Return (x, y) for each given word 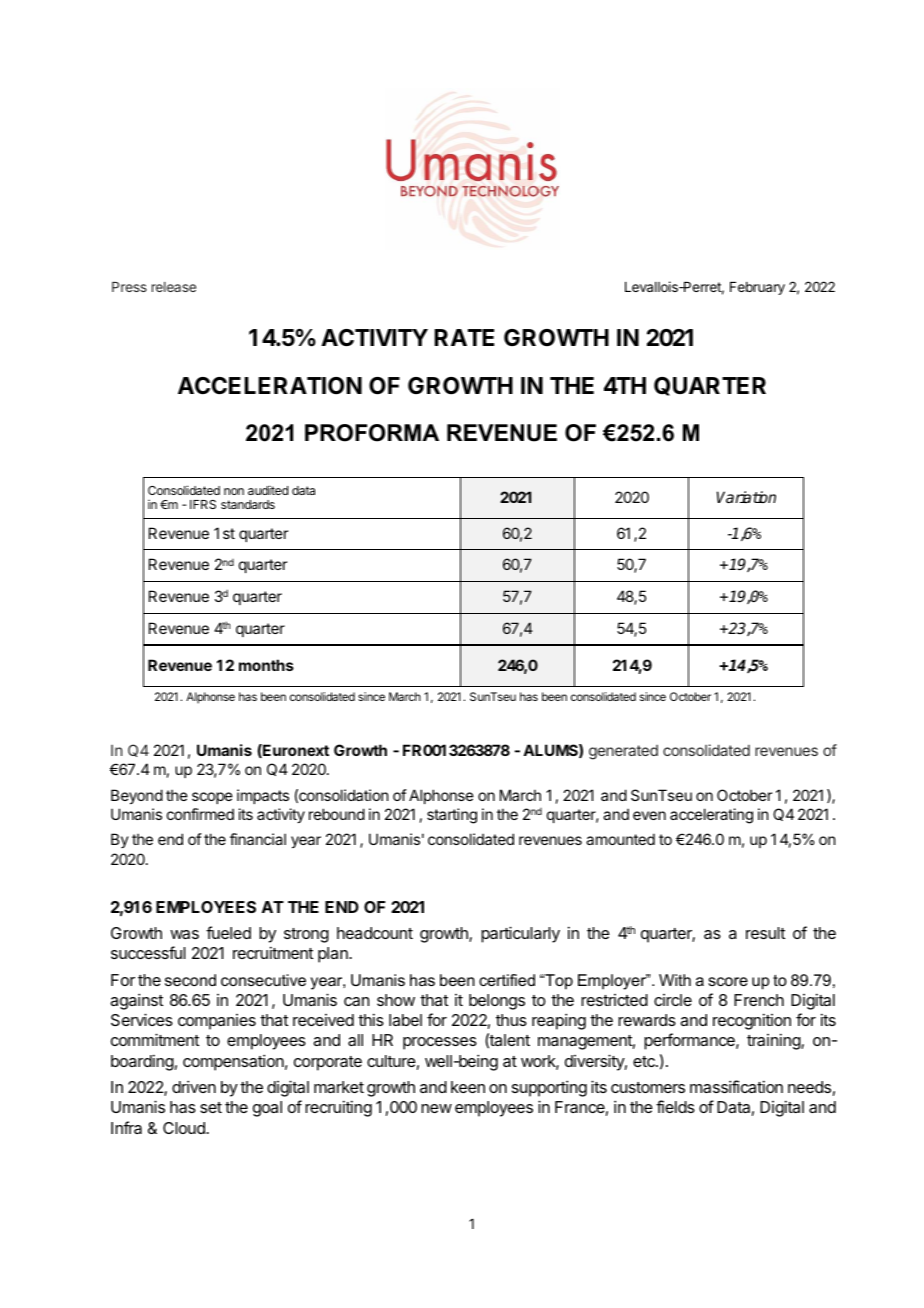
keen (468, 1087)
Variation (746, 497)
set (211, 1107)
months (266, 665)
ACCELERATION (270, 385)
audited (268, 490)
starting (452, 816)
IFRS (203, 504)
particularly (520, 934)
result (765, 933)
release (174, 287)
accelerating (711, 816)
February (757, 288)
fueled (228, 932)
